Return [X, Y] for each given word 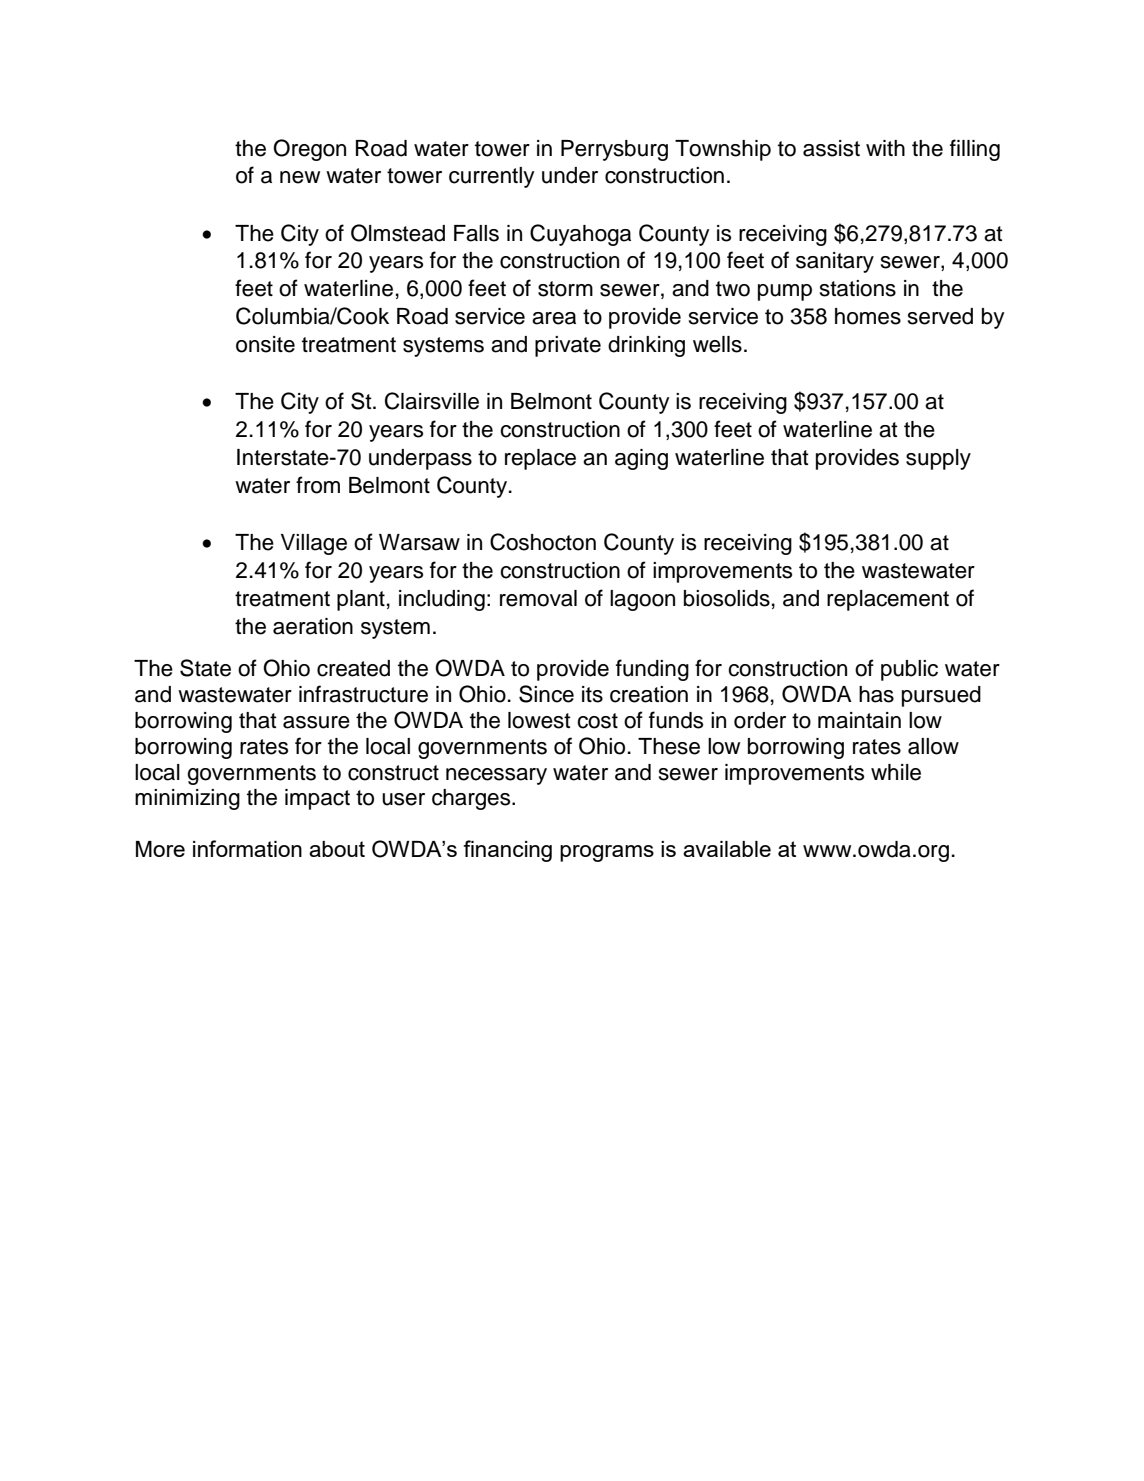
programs [607, 853]
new [300, 177]
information [247, 848]
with [885, 148]
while [896, 772]
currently [492, 177]
